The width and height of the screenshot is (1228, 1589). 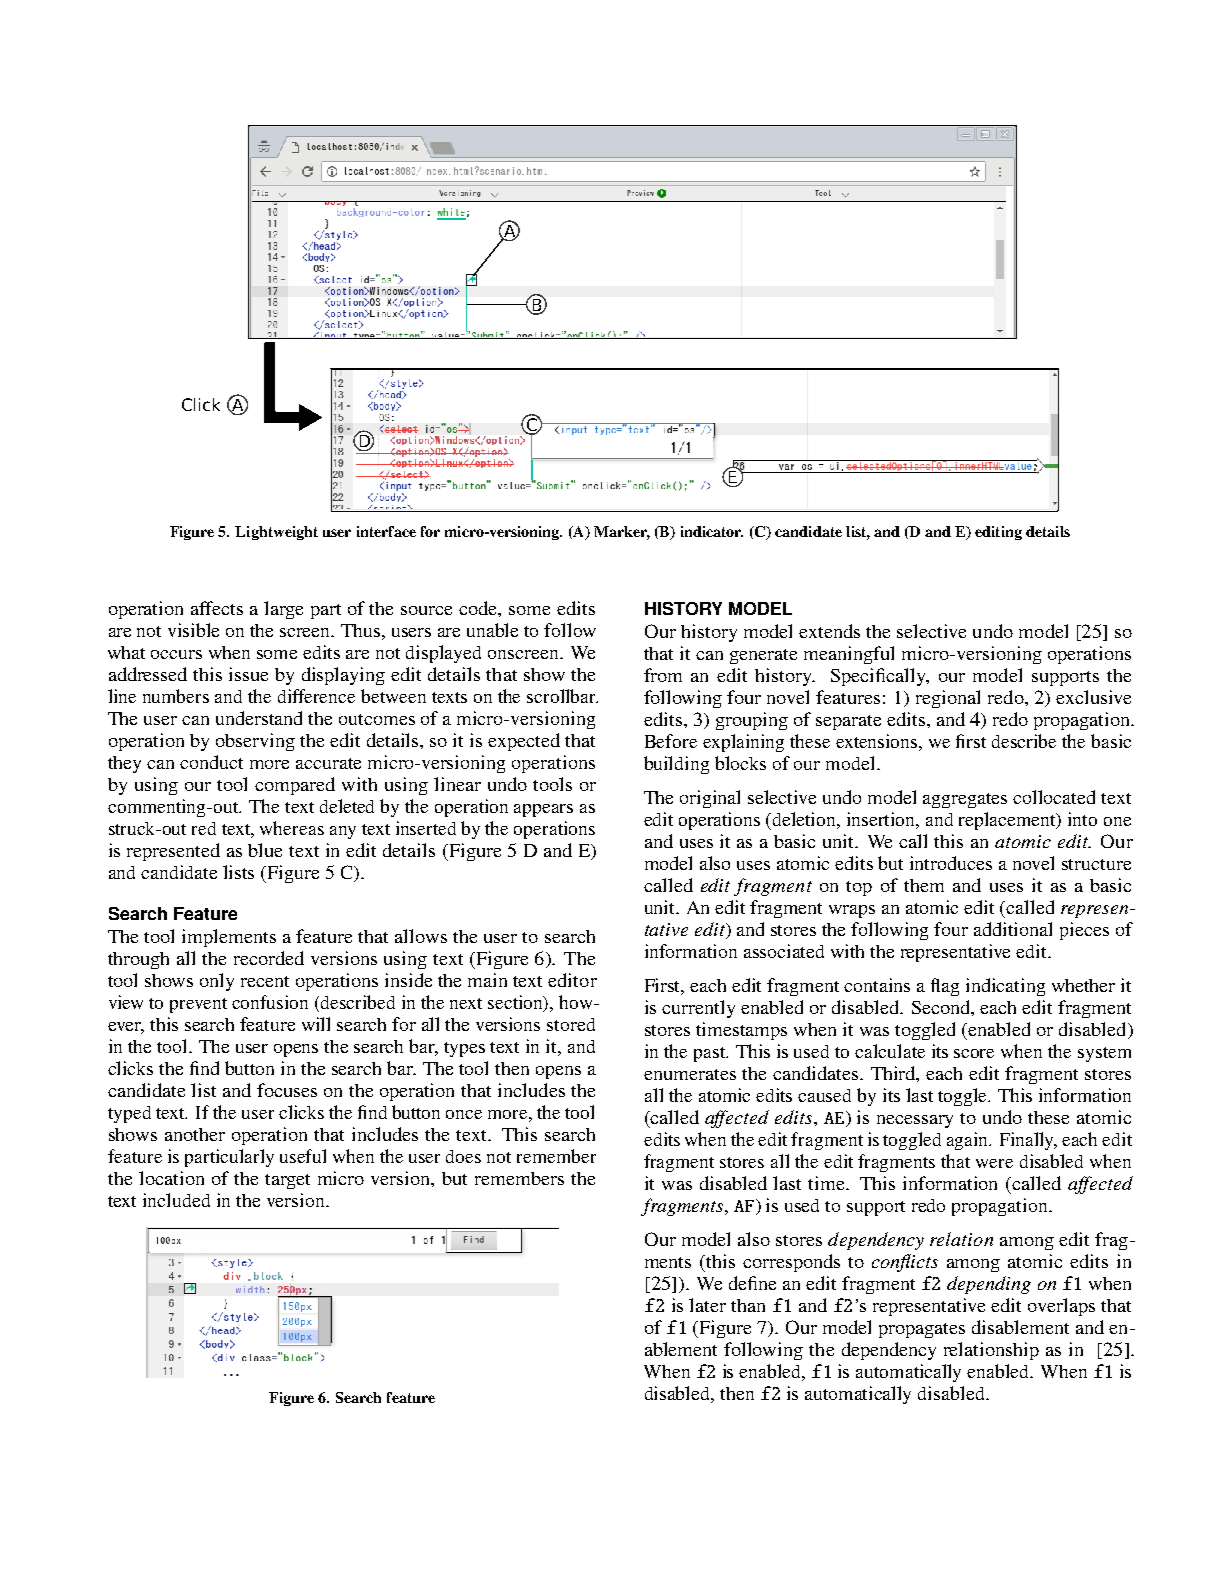 I want to click on extends, so click(x=829, y=631).
